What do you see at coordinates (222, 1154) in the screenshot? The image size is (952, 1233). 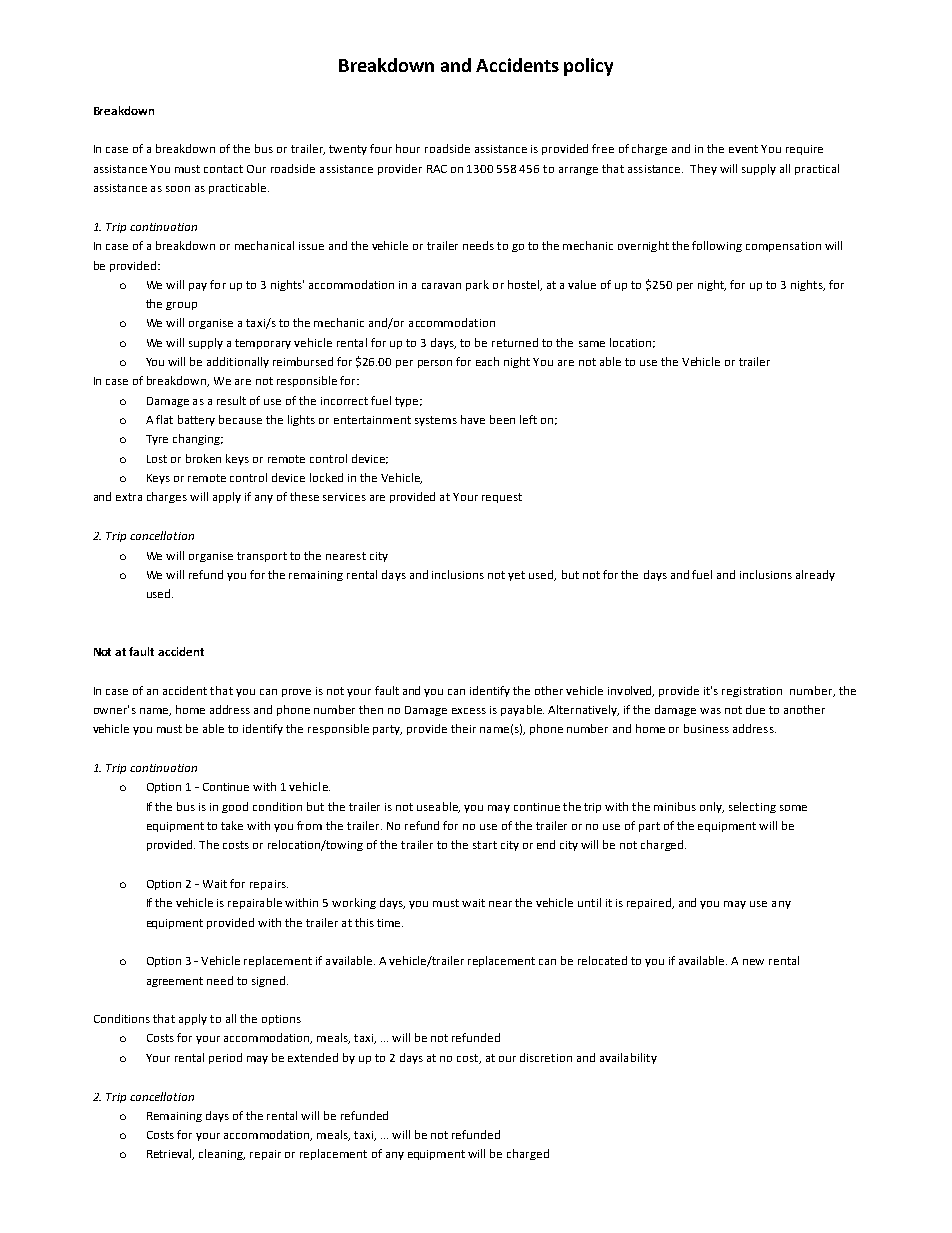 I see `cleaning` at bounding box center [222, 1154].
